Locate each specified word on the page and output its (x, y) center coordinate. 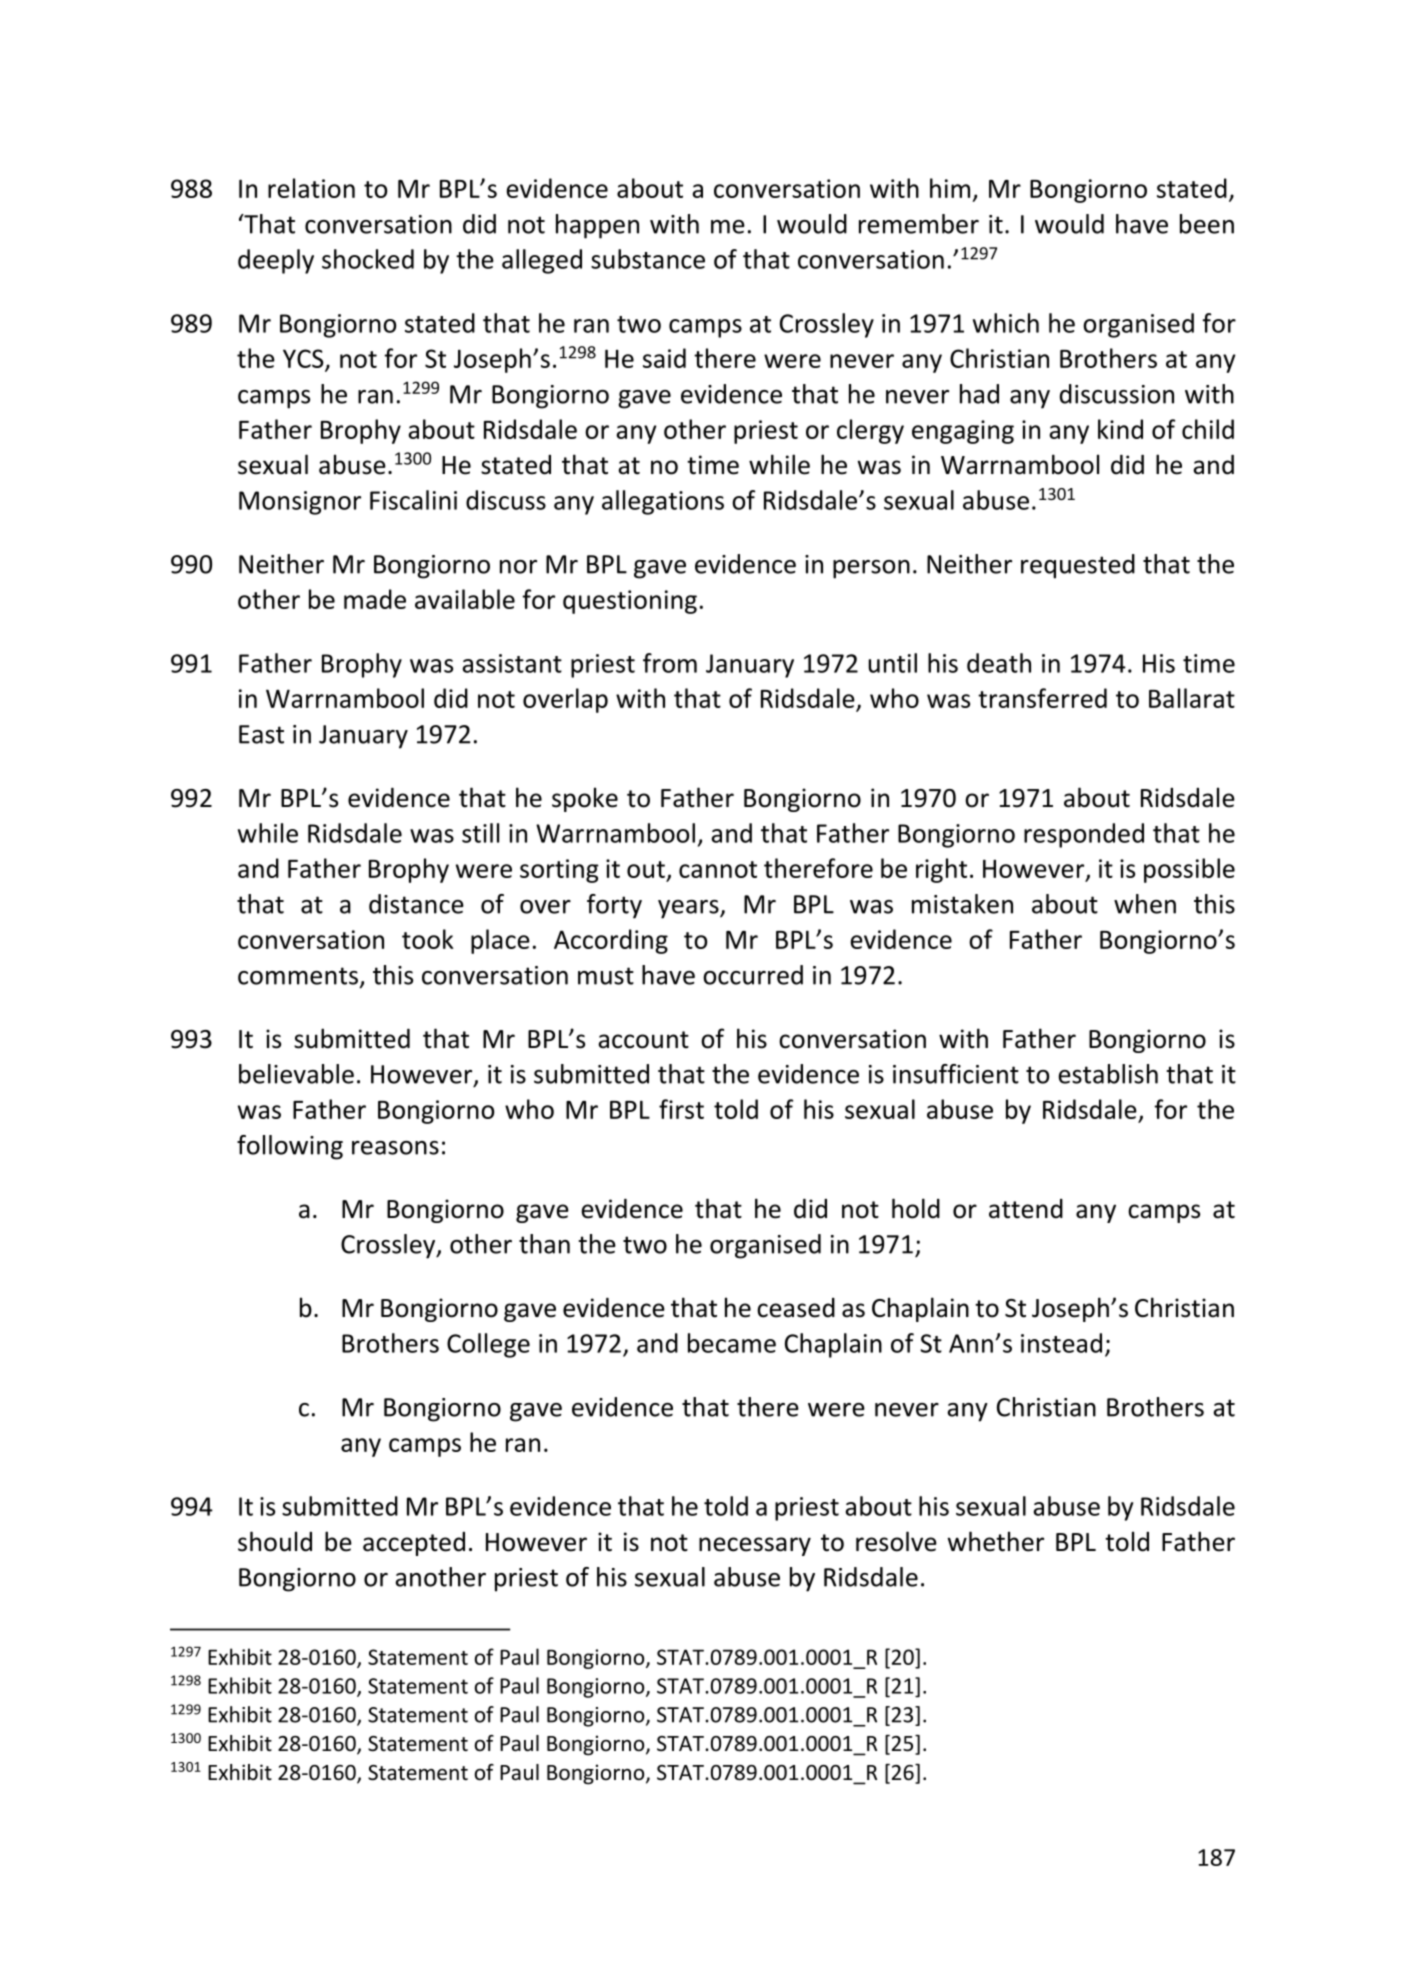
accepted (414, 1544)
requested (1078, 566)
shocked (368, 259)
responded (1084, 835)
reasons (395, 1148)
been (1207, 224)
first (681, 1109)
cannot (718, 869)
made (375, 599)
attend (1026, 1209)
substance (648, 259)
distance (416, 904)
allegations (663, 502)
